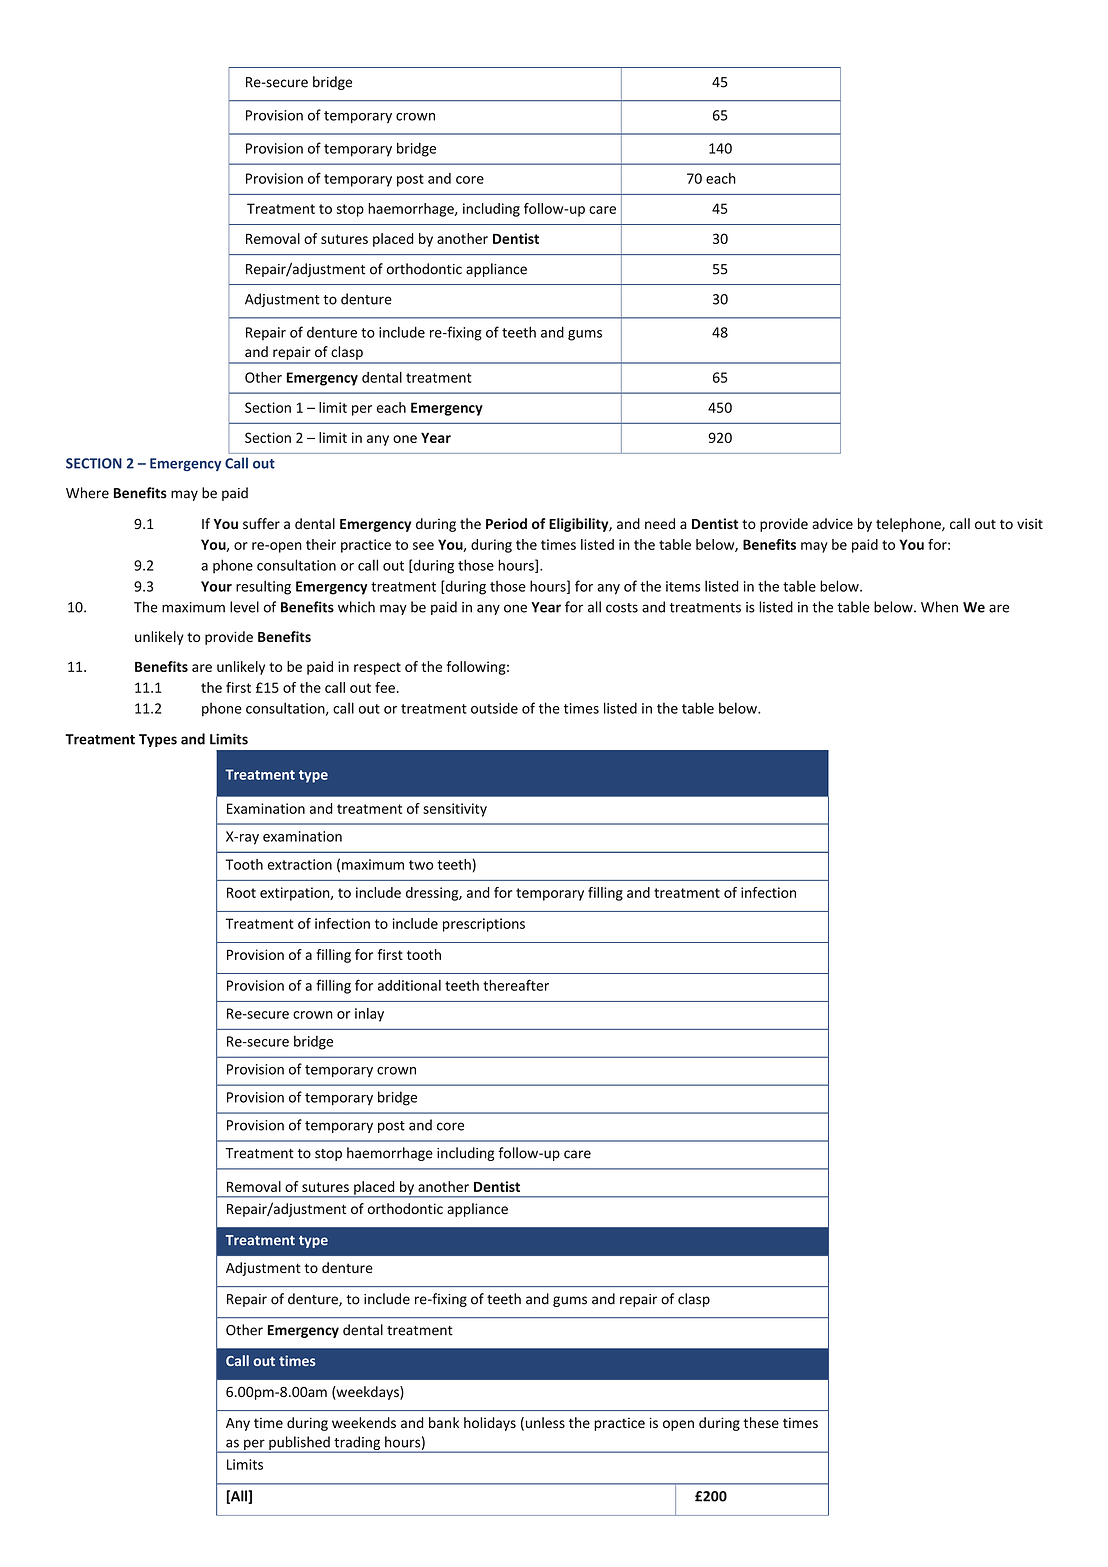 The width and height of the screenshot is (1108, 1567). What do you see at coordinates (241, 892) in the screenshot?
I see `Root` at bounding box center [241, 892].
